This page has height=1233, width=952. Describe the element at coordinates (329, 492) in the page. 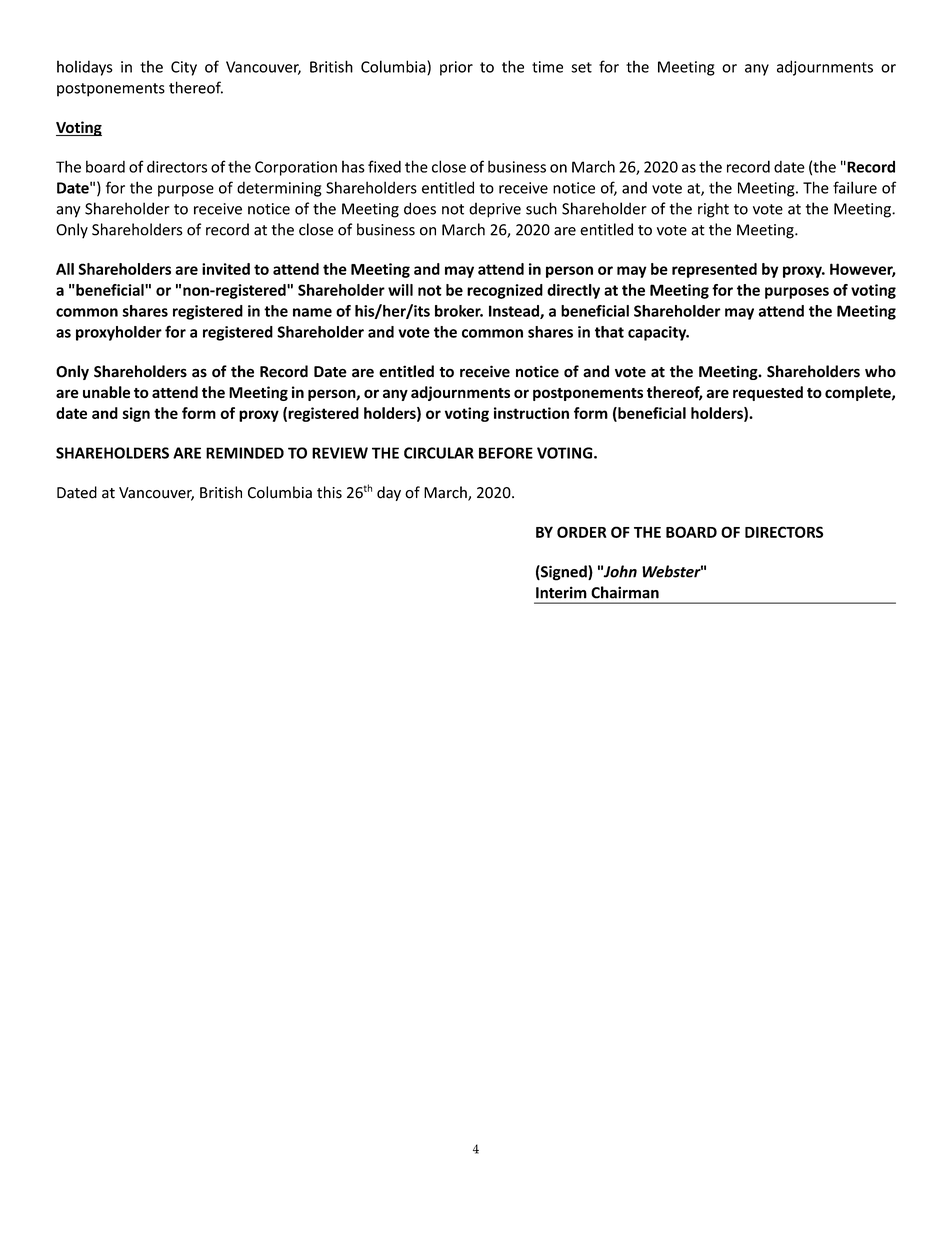

I see `this` at that location.
